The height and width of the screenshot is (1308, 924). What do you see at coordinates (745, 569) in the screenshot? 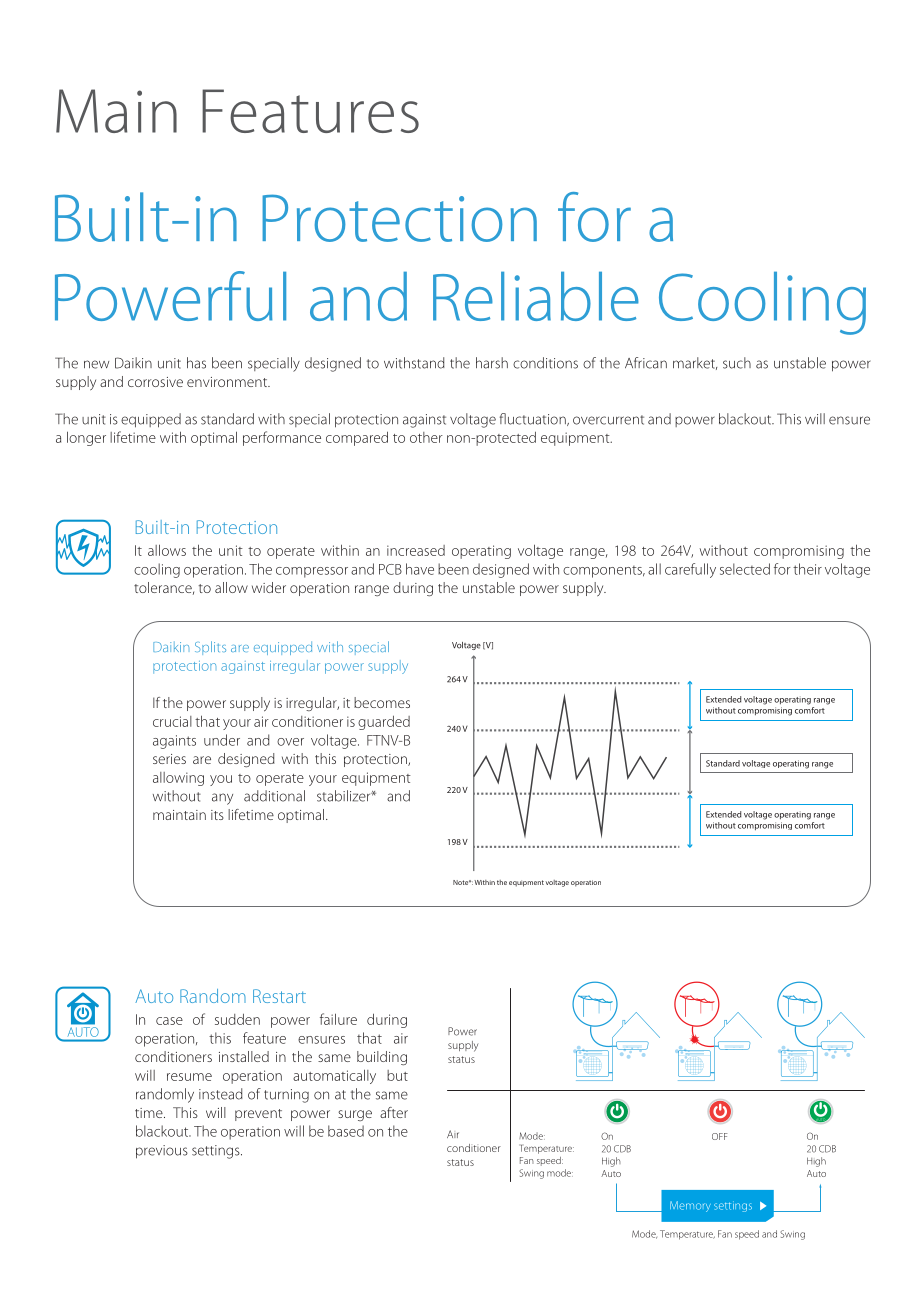
I see `selected` at bounding box center [745, 569].
